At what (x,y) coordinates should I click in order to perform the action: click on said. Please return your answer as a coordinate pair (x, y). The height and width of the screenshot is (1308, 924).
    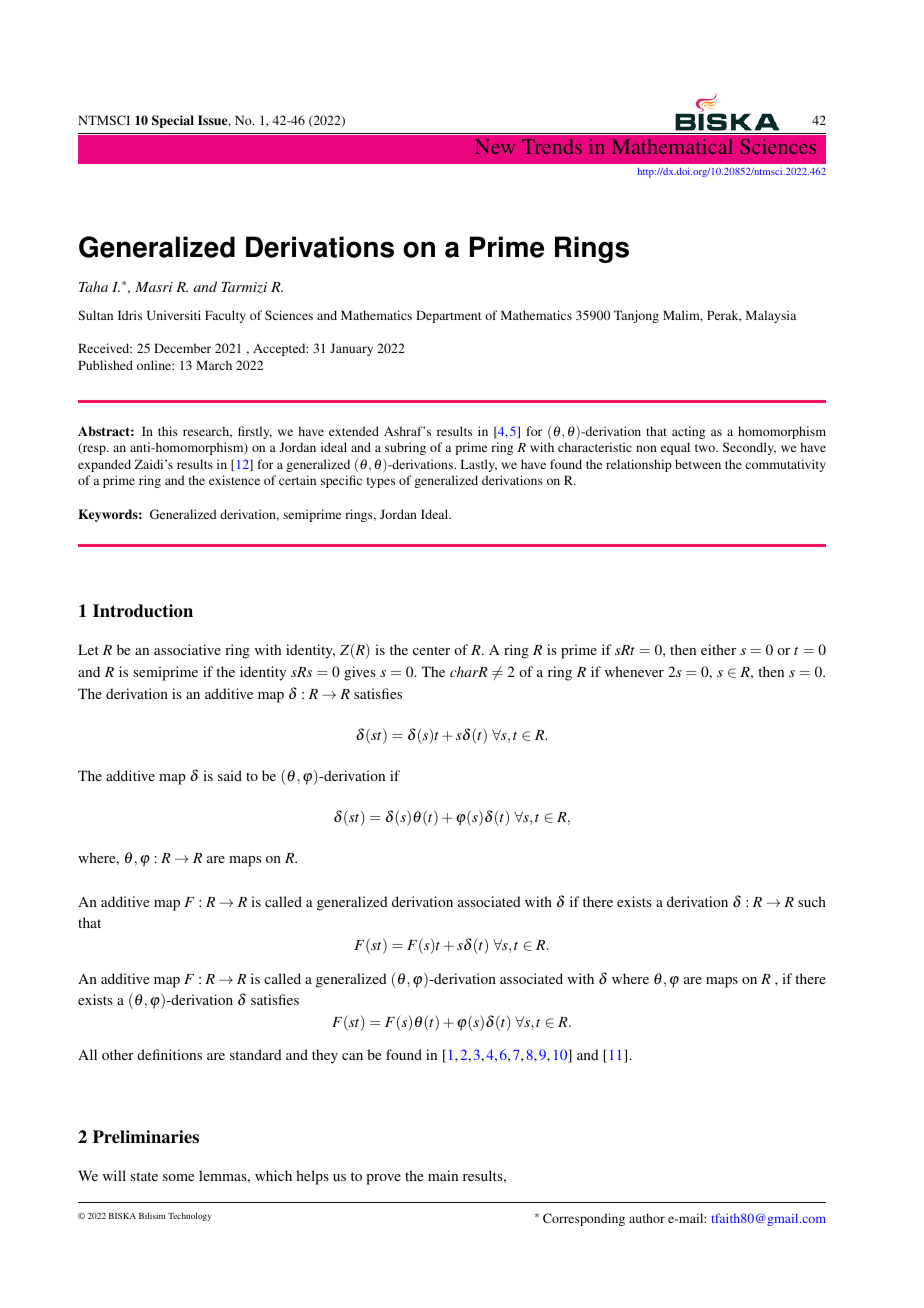
    Looking at the image, I should click on (230, 775).
